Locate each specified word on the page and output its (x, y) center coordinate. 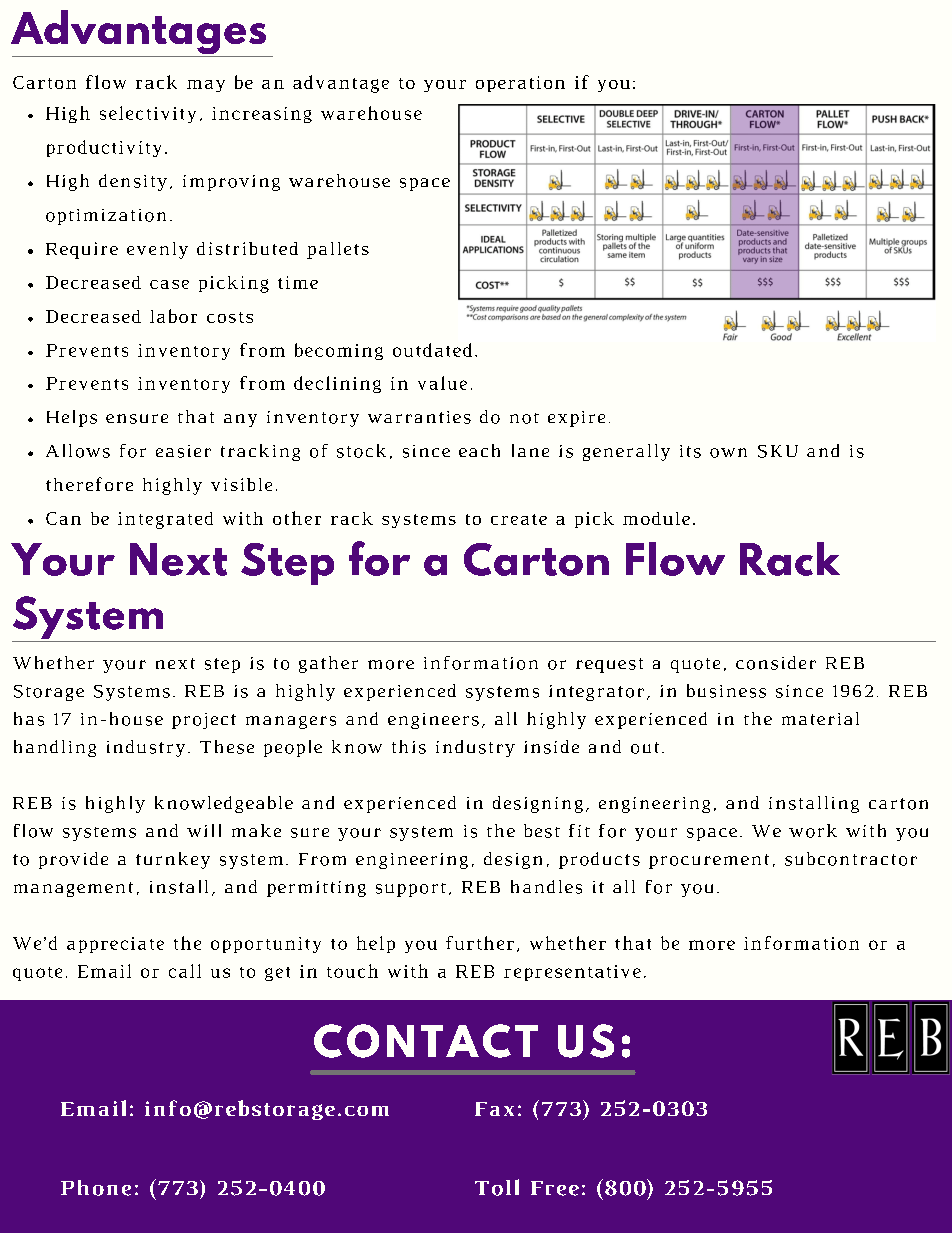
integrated (165, 520)
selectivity (148, 114)
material (820, 718)
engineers (433, 721)
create (519, 519)
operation (520, 84)
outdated (432, 350)
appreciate (115, 945)
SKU (778, 451)
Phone (96, 1188)
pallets (338, 250)
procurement (709, 861)
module (656, 518)
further (480, 943)
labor (173, 316)
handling (55, 748)
